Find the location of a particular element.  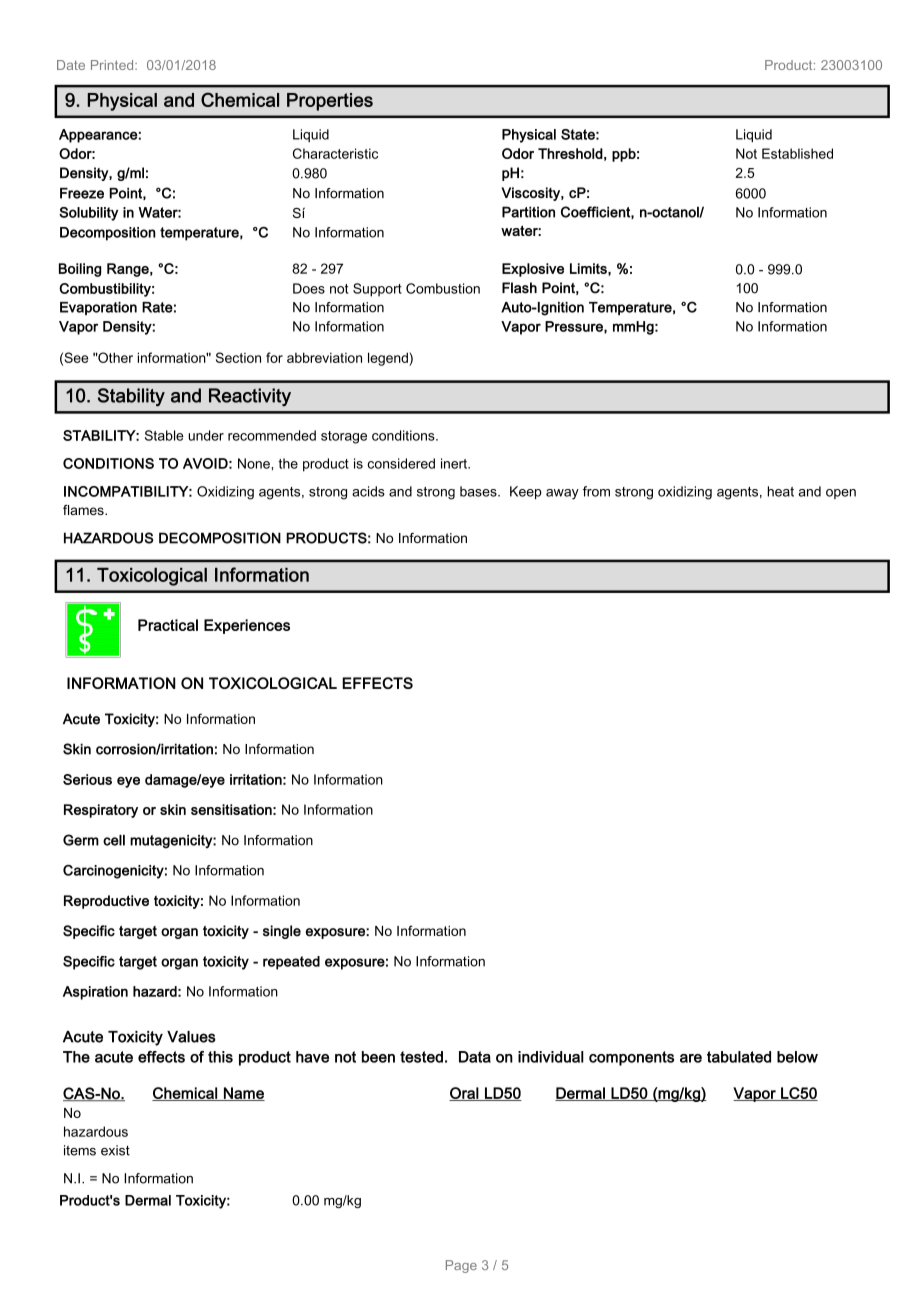

exist is located at coordinates (115, 1150).
